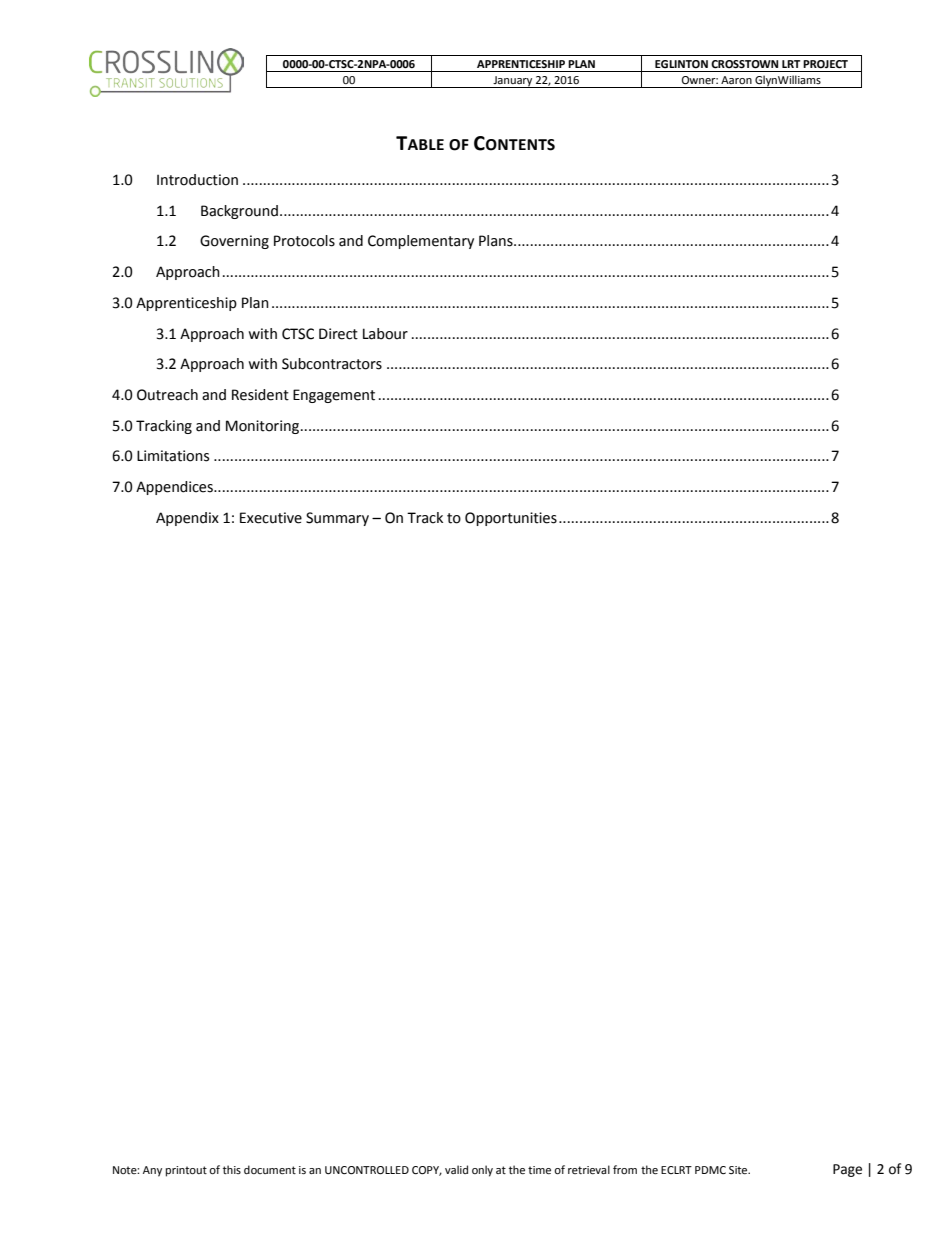 This screenshot has width=952, height=1233. Describe the element at coordinates (197, 180) in the screenshot. I see `Introduction` at that location.
